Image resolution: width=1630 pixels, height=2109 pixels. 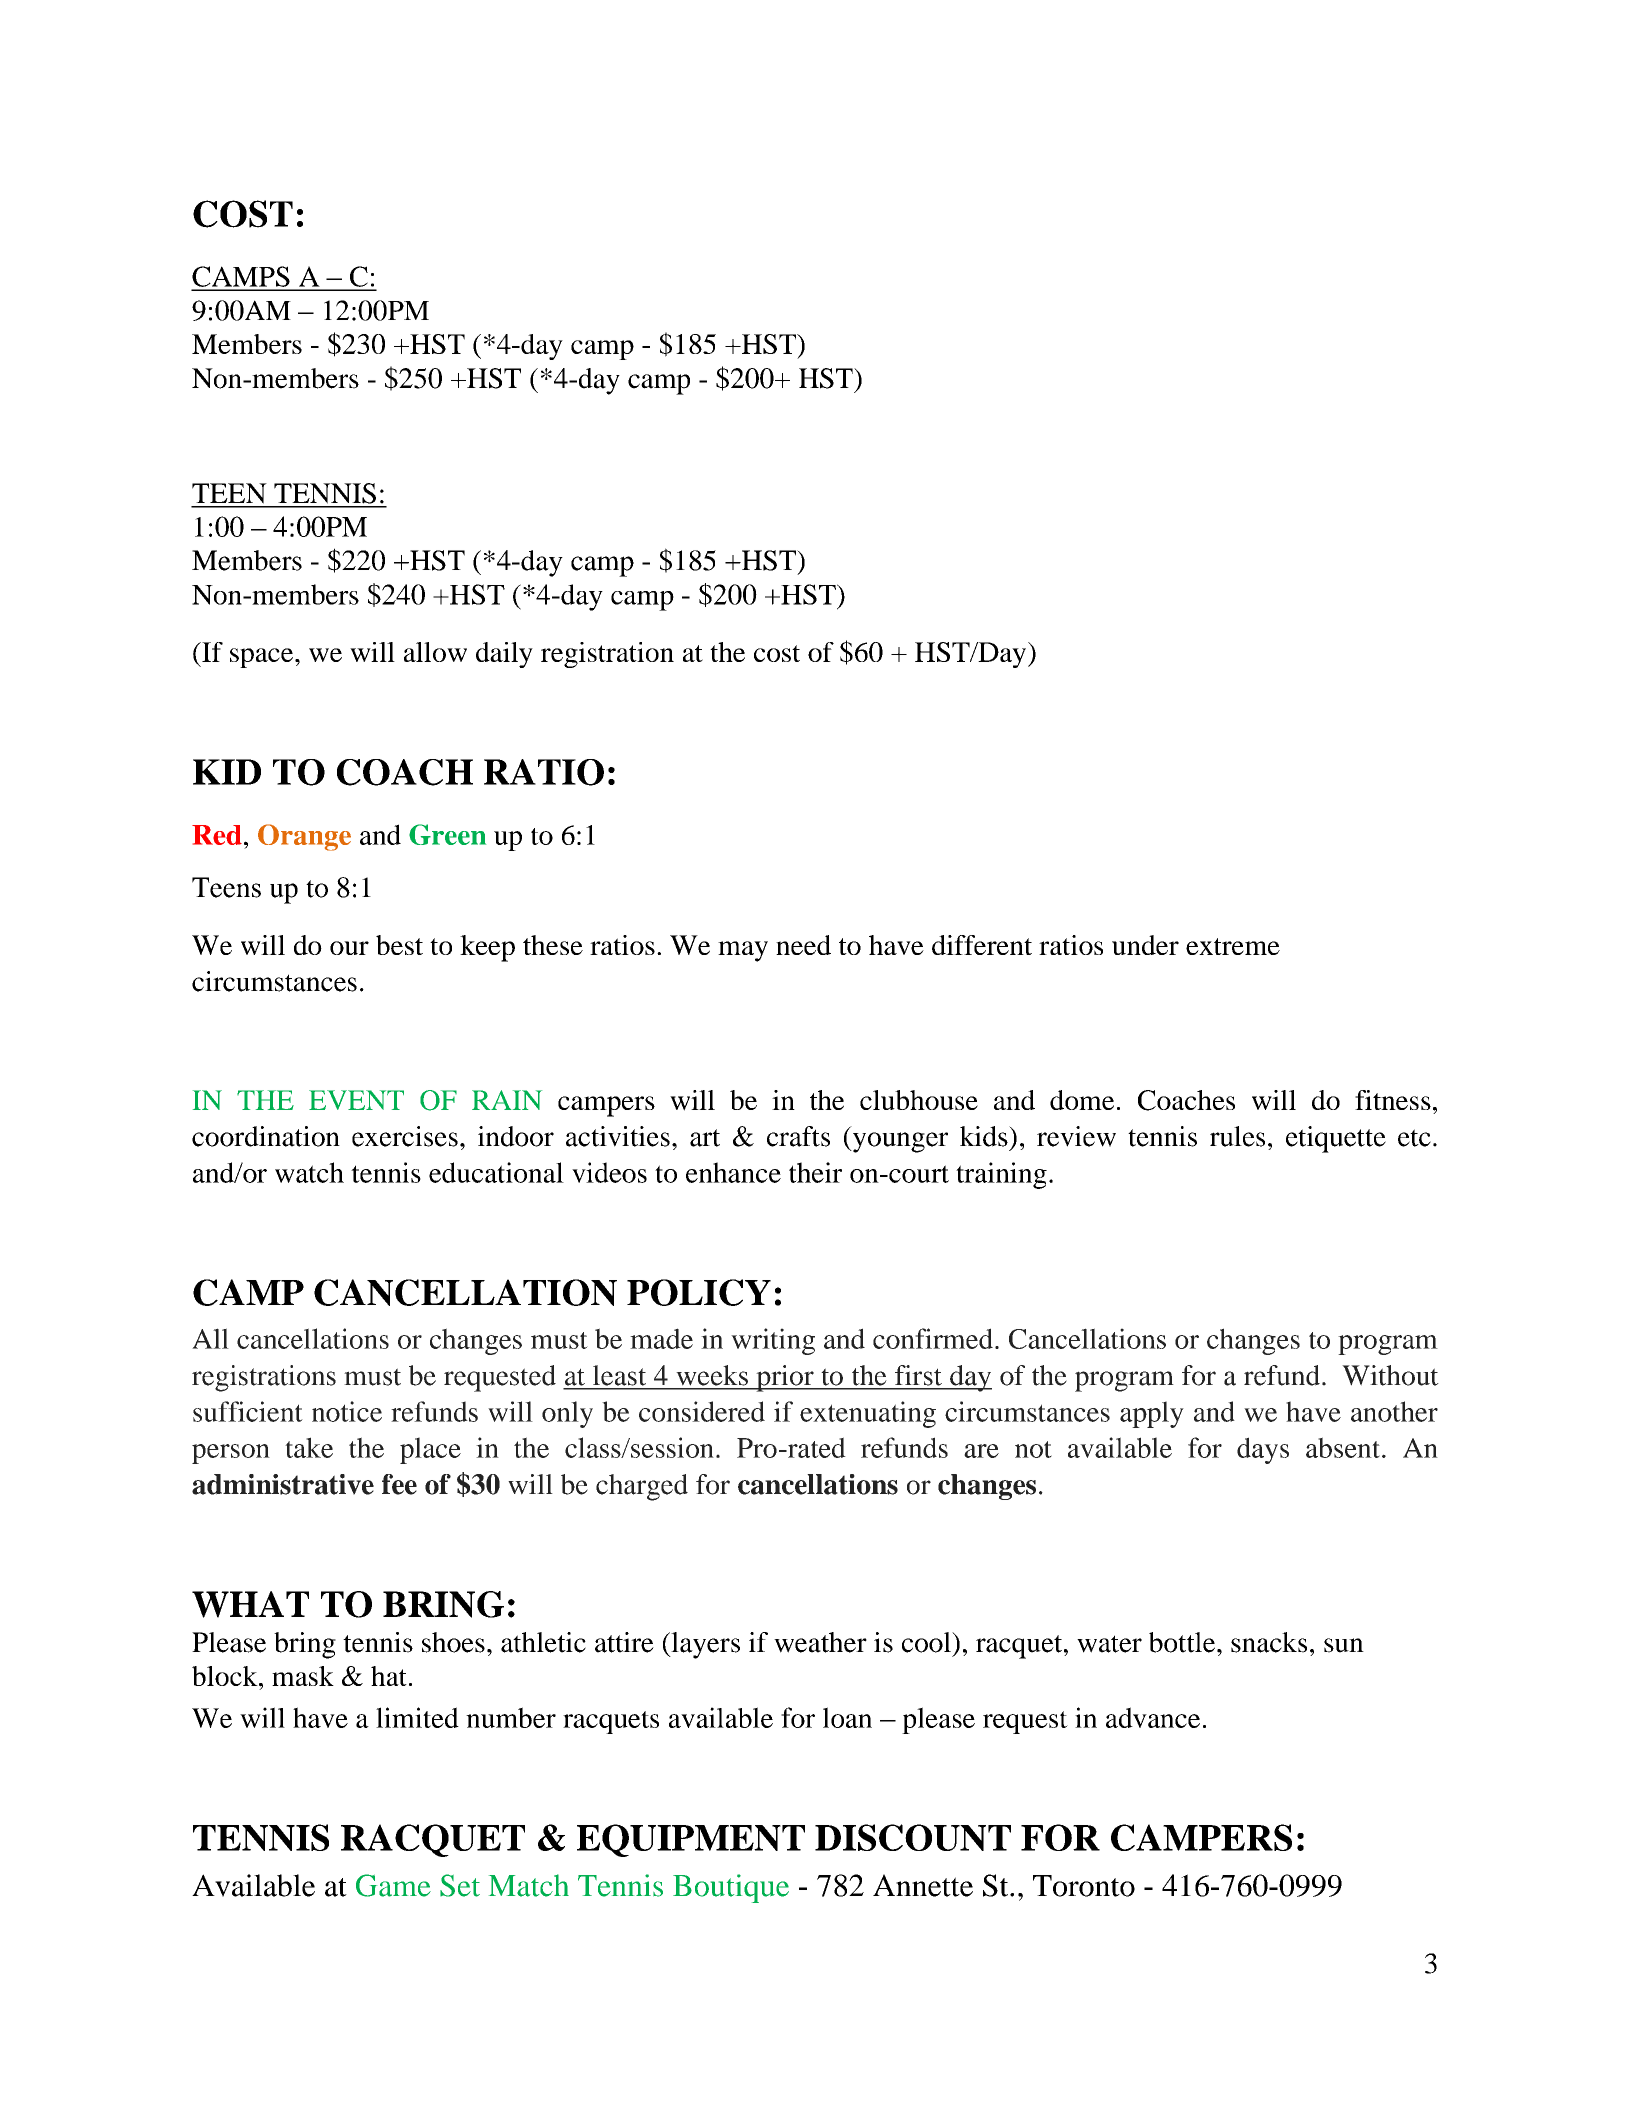 I want to click on POLICY, so click(x=699, y=1292).
